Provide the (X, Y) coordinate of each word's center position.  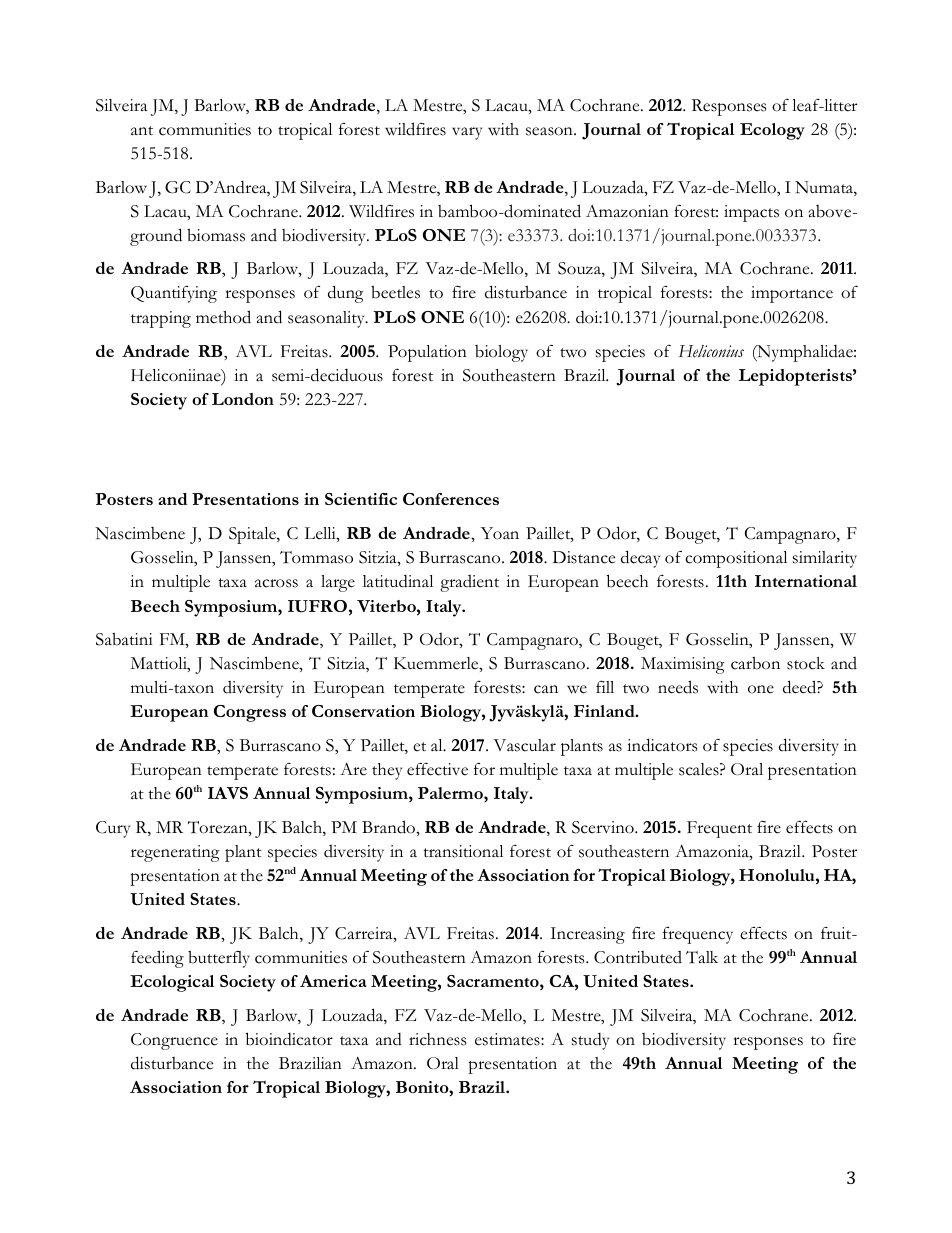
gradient (469, 583)
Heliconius (711, 351)
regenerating (175, 853)
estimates (508, 1039)
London (243, 399)
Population (427, 353)
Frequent (719, 829)
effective (437, 769)
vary (467, 133)
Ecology (772, 131)
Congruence (174, 1041)
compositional (736, 559)
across (276, 583)
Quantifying (174, 294)
